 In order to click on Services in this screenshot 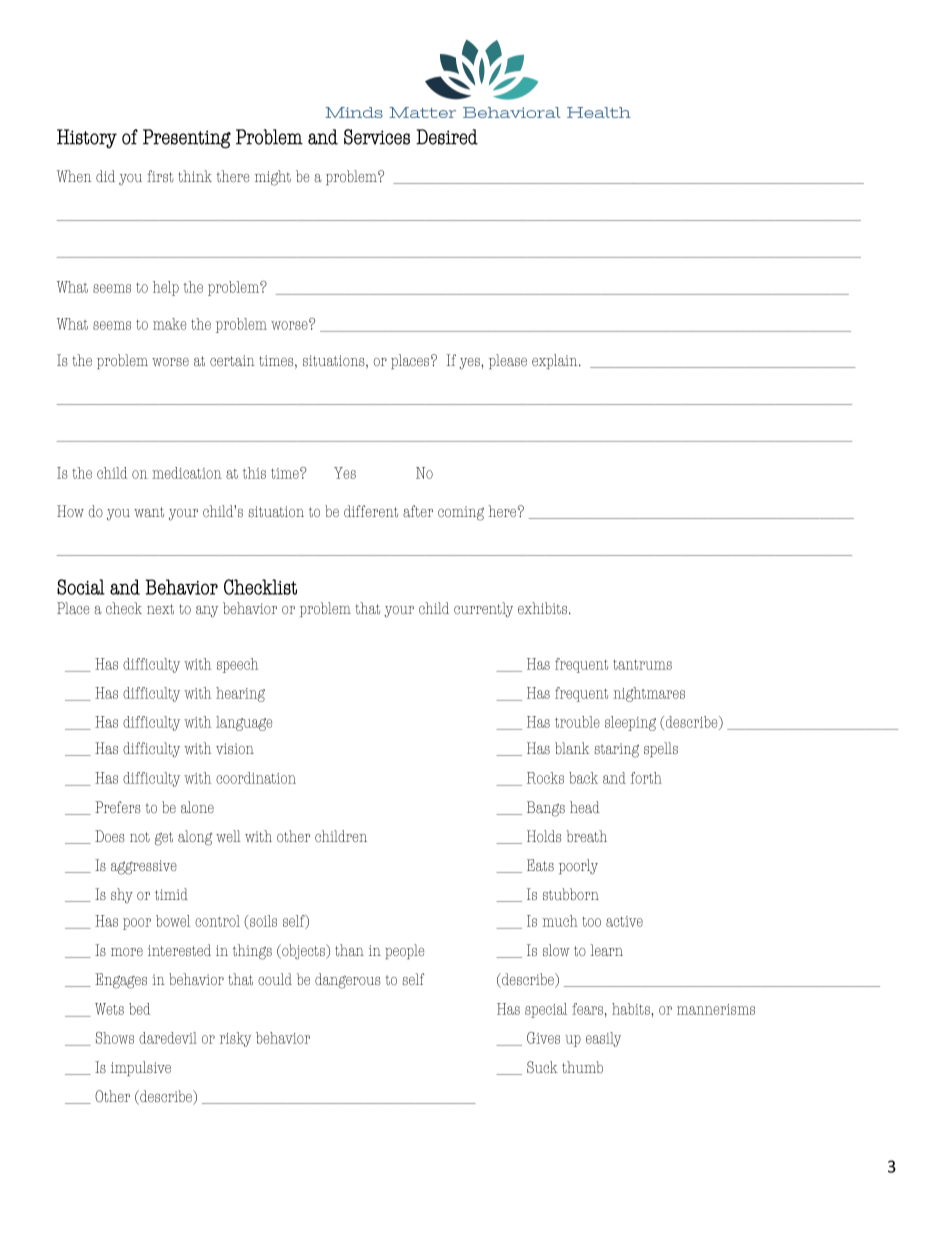, I will do `click(377, 137)`.
